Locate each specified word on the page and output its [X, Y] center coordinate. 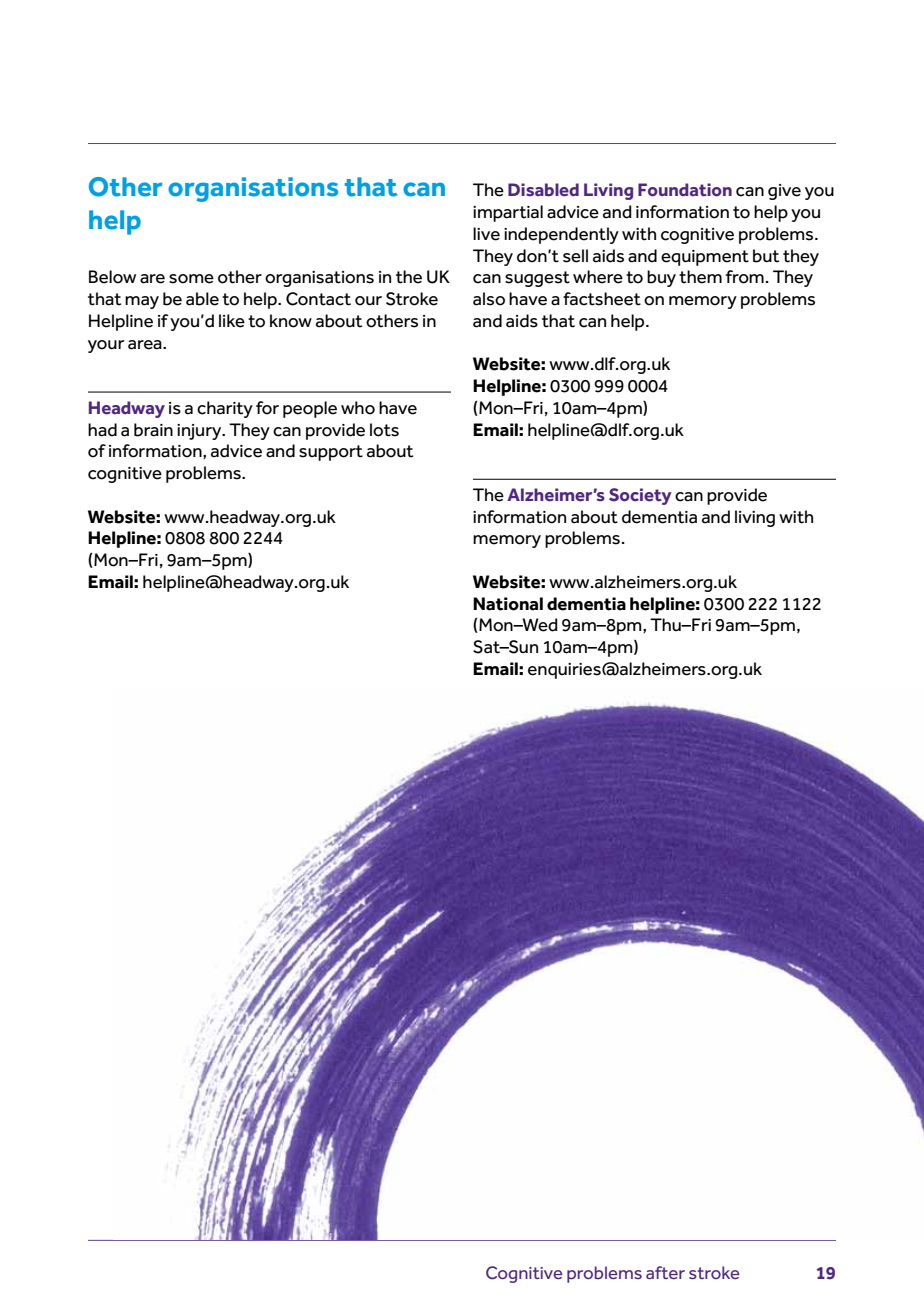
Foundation [685, 190]
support [331, 453]
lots [384, 430]
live [486, 234]
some [191, 279]
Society [640, 496]
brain [153, 430]
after [665, 1272]
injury [200, 432]
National [508, 604]
